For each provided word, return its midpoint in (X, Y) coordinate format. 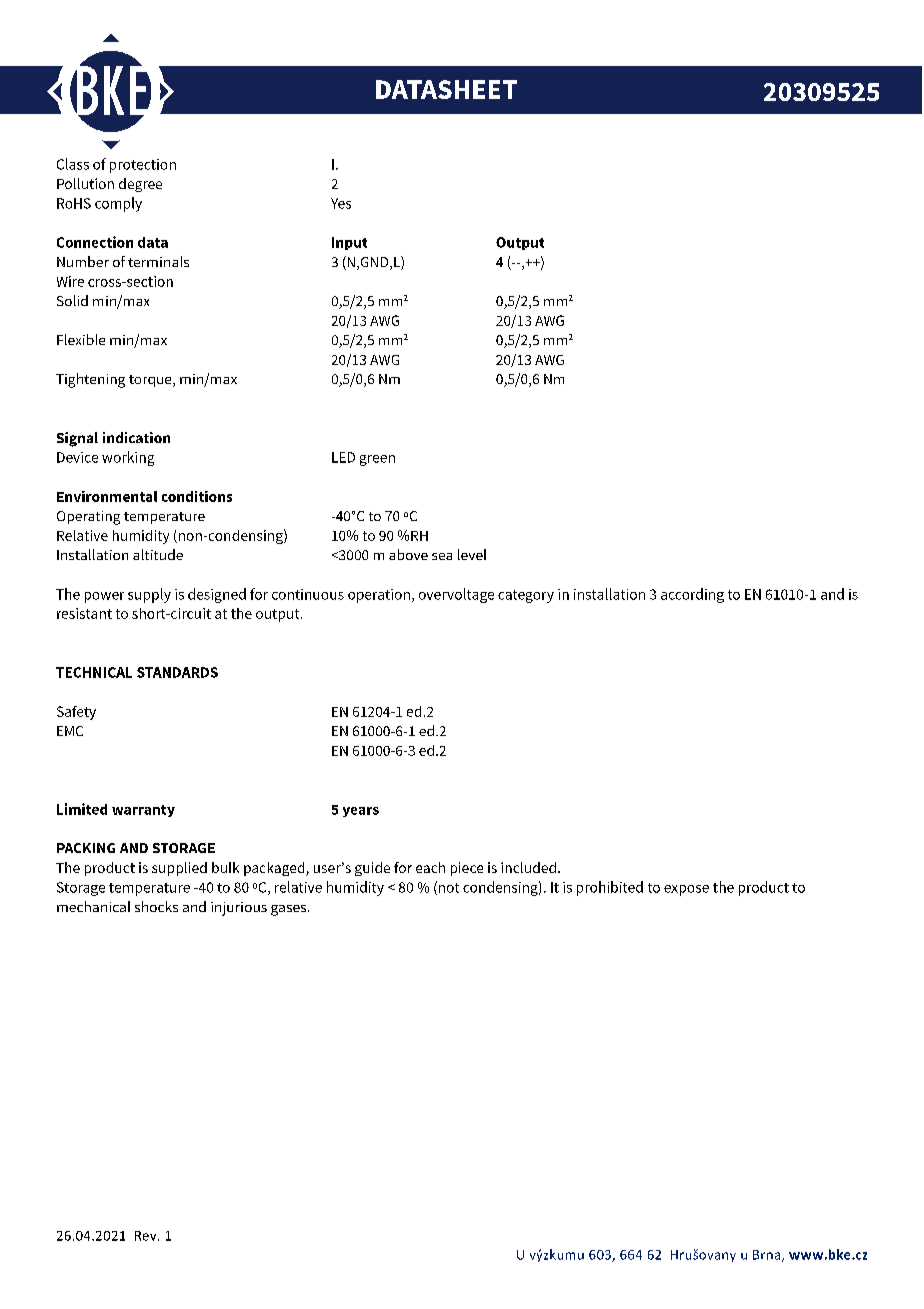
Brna (768, 1256)
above (408, 554)
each (430, 867)
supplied (179, 869)
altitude (158, 554)
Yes (341, 203)
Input (349, 243)
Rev (147, 1236)
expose (686, 890)
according (692, 595)
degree (140, 185)
